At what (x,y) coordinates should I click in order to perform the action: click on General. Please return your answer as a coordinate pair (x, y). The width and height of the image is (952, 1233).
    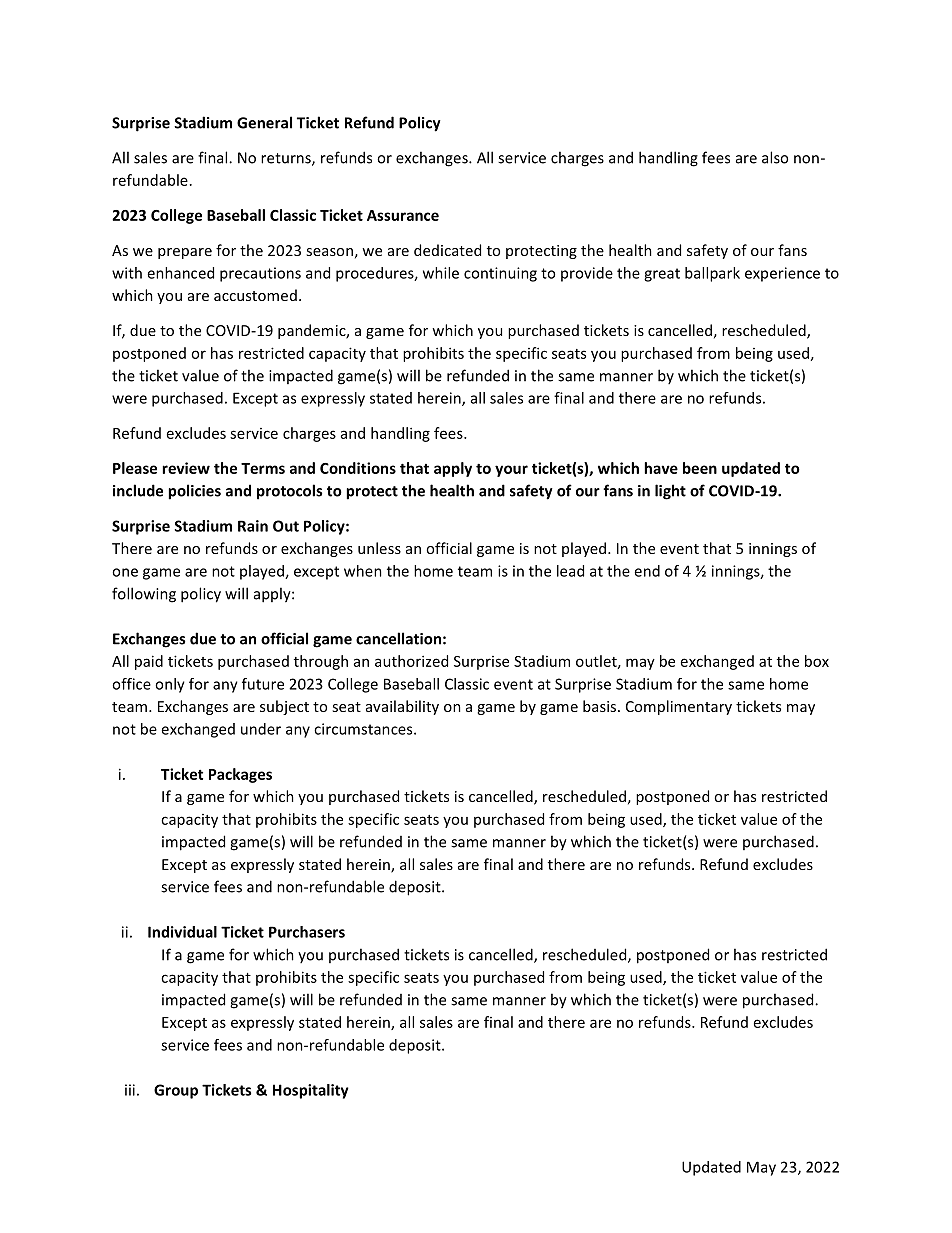
    Looking at the image, I should click on (264, 122).
